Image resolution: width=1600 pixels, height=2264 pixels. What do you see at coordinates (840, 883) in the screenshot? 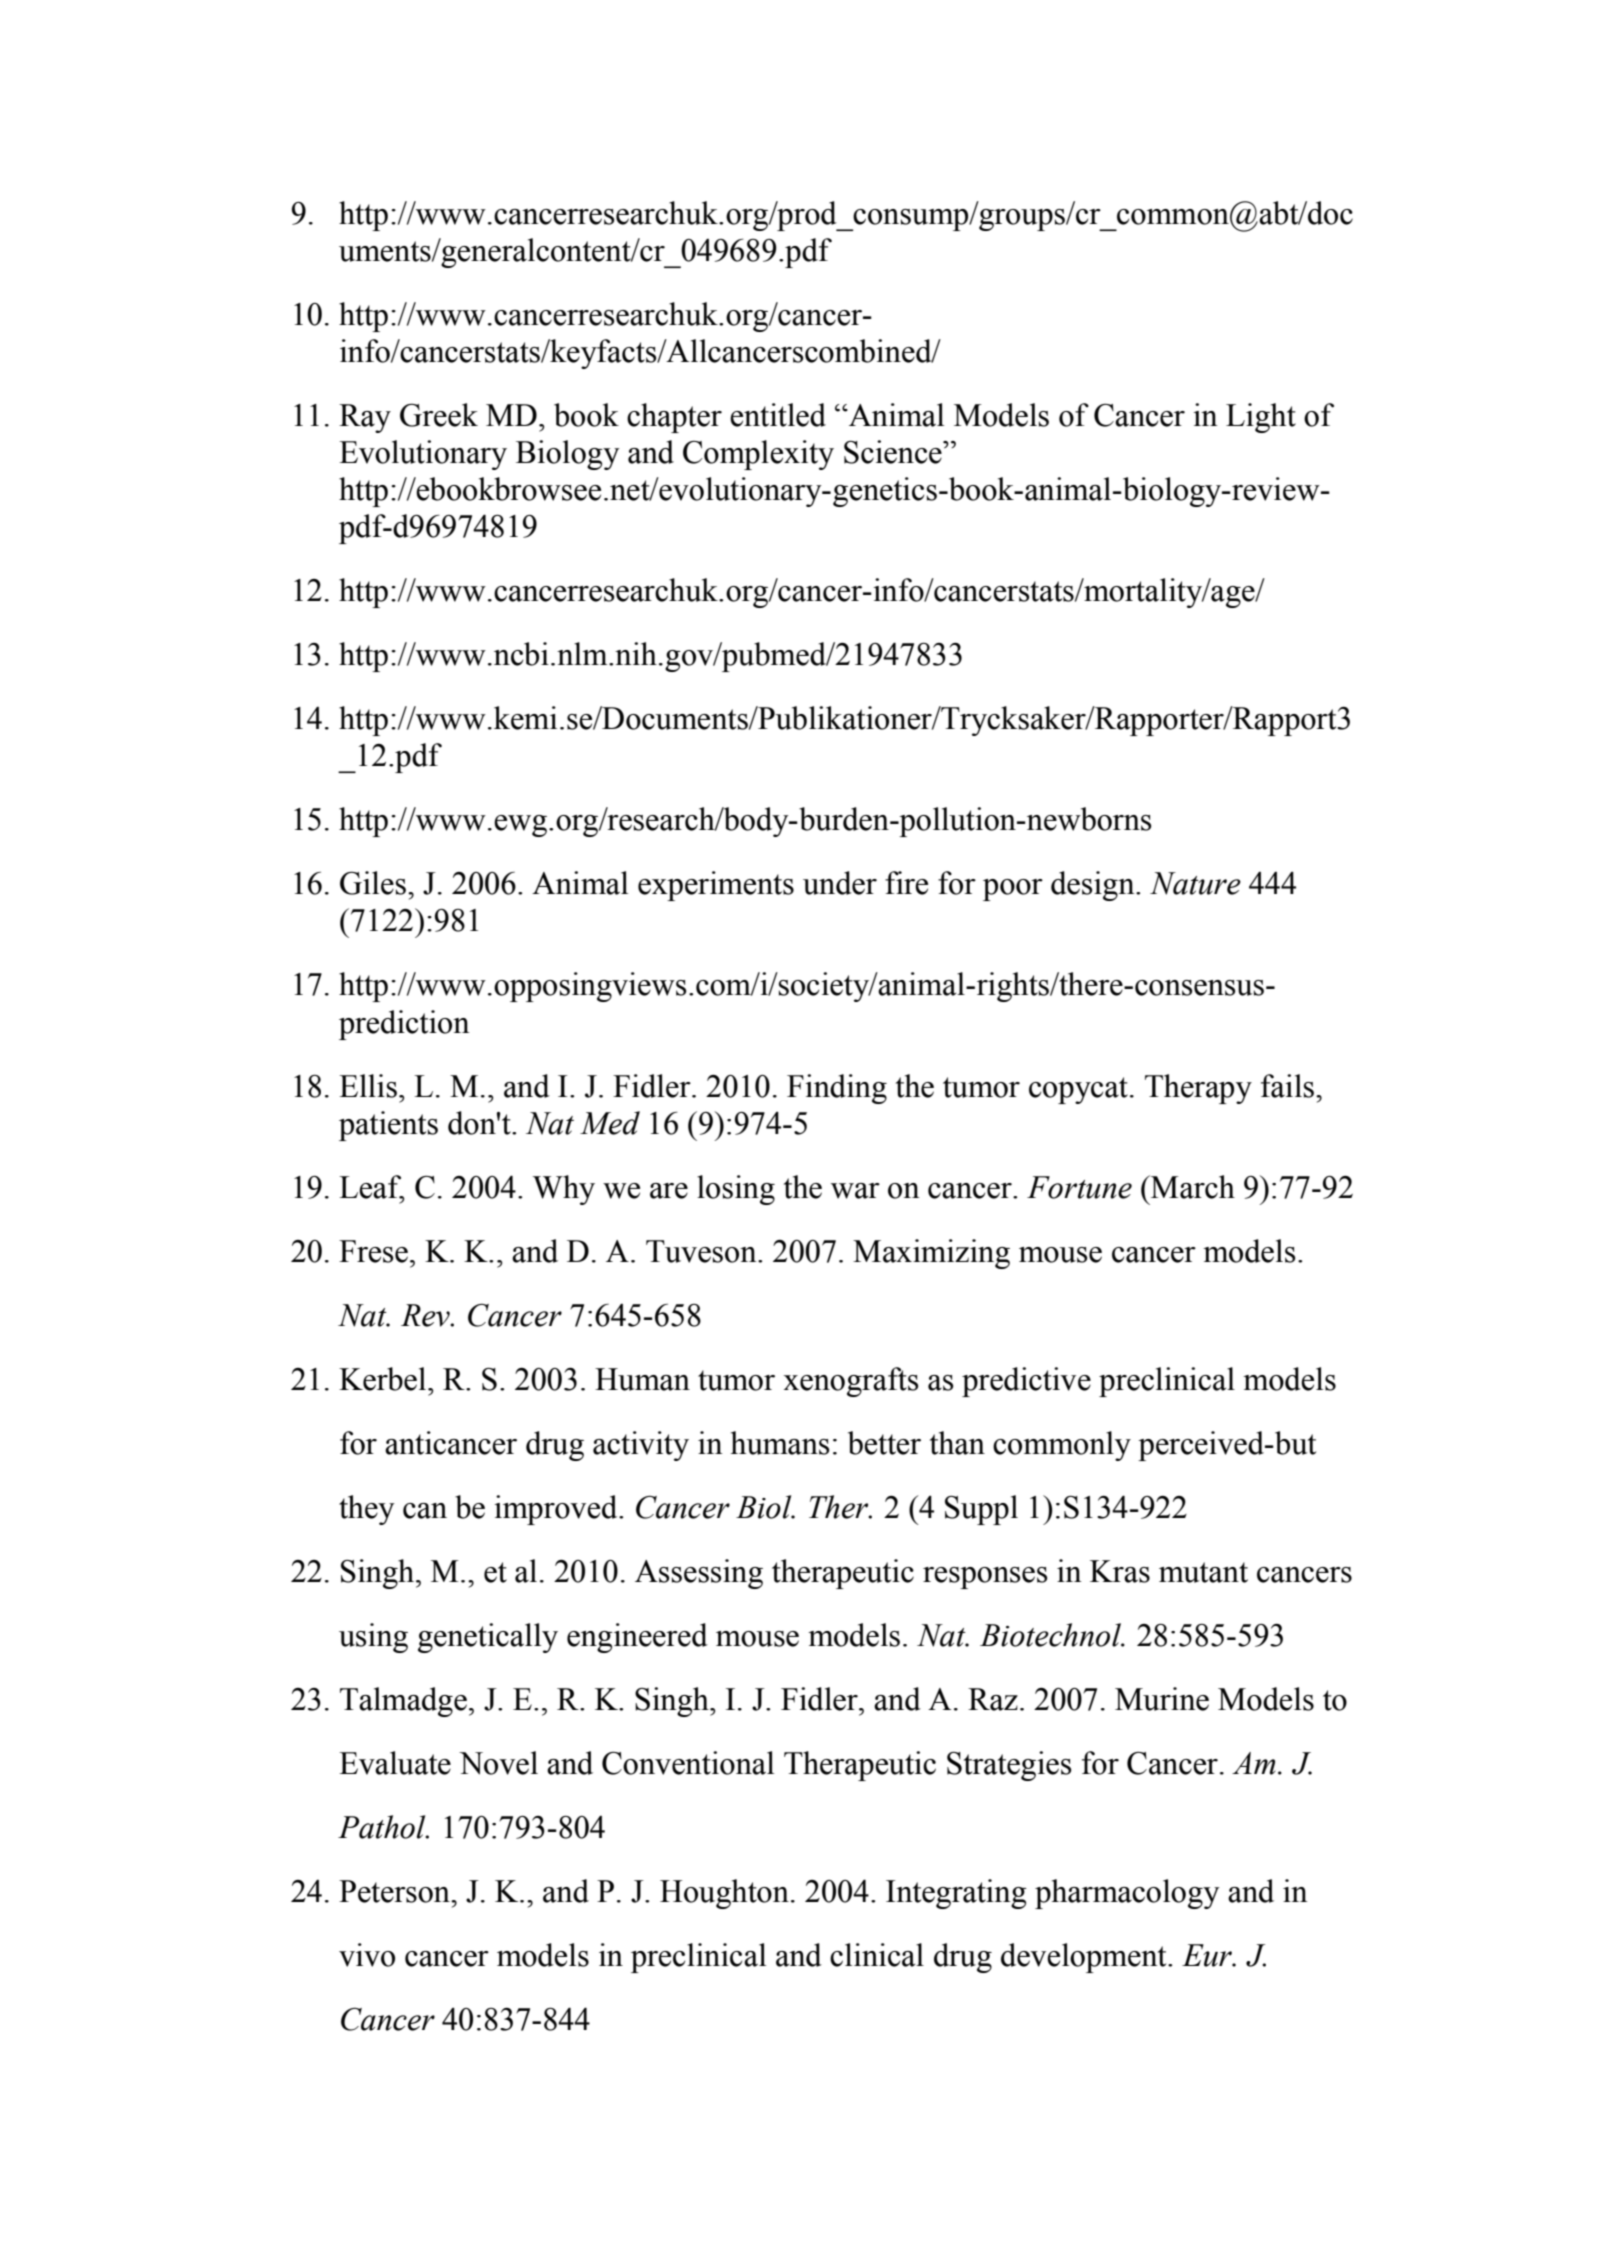
I see `under` at bounding box center [840, 883].
